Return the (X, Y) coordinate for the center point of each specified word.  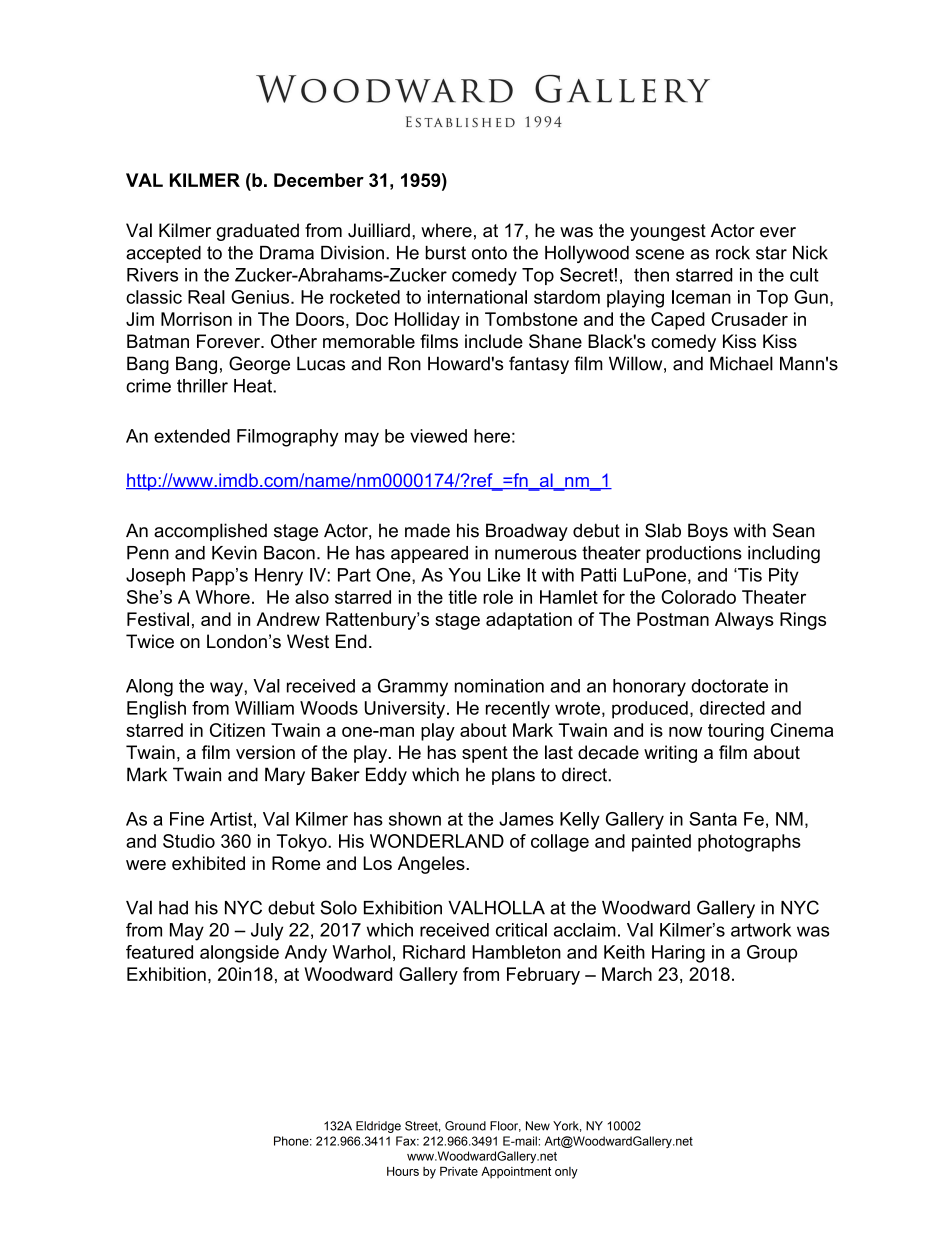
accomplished (210, 532)
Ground (465, 1126)
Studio (189, 841)
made (427, 530)
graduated (257, 232)
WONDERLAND (437, 841)
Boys (708, 532)
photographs (749, 843)
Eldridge (378, 1127)
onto (489, 253)
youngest (668, 232)
